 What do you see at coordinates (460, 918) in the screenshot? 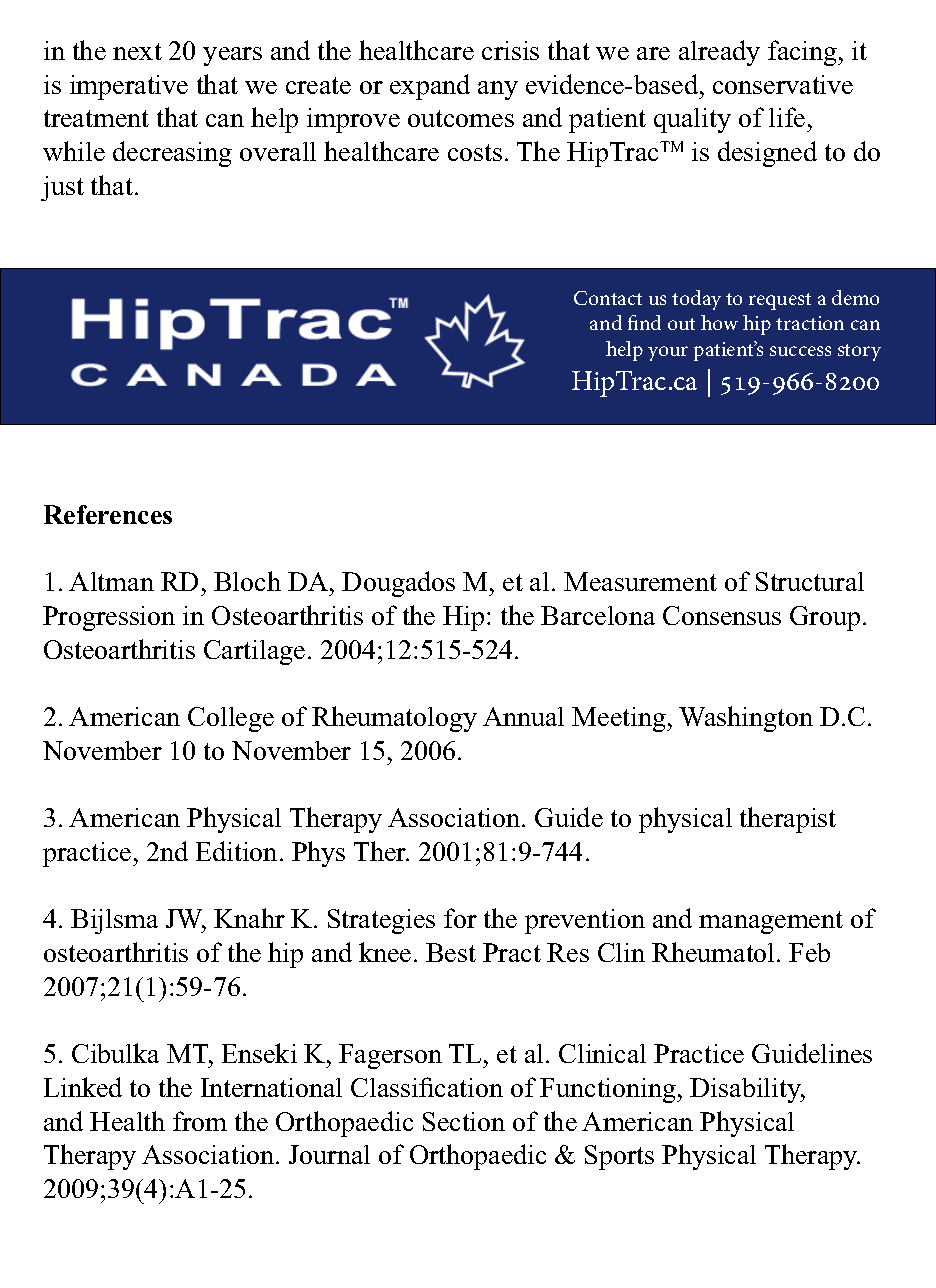
I see `for` at bounding box center [460, 918].
